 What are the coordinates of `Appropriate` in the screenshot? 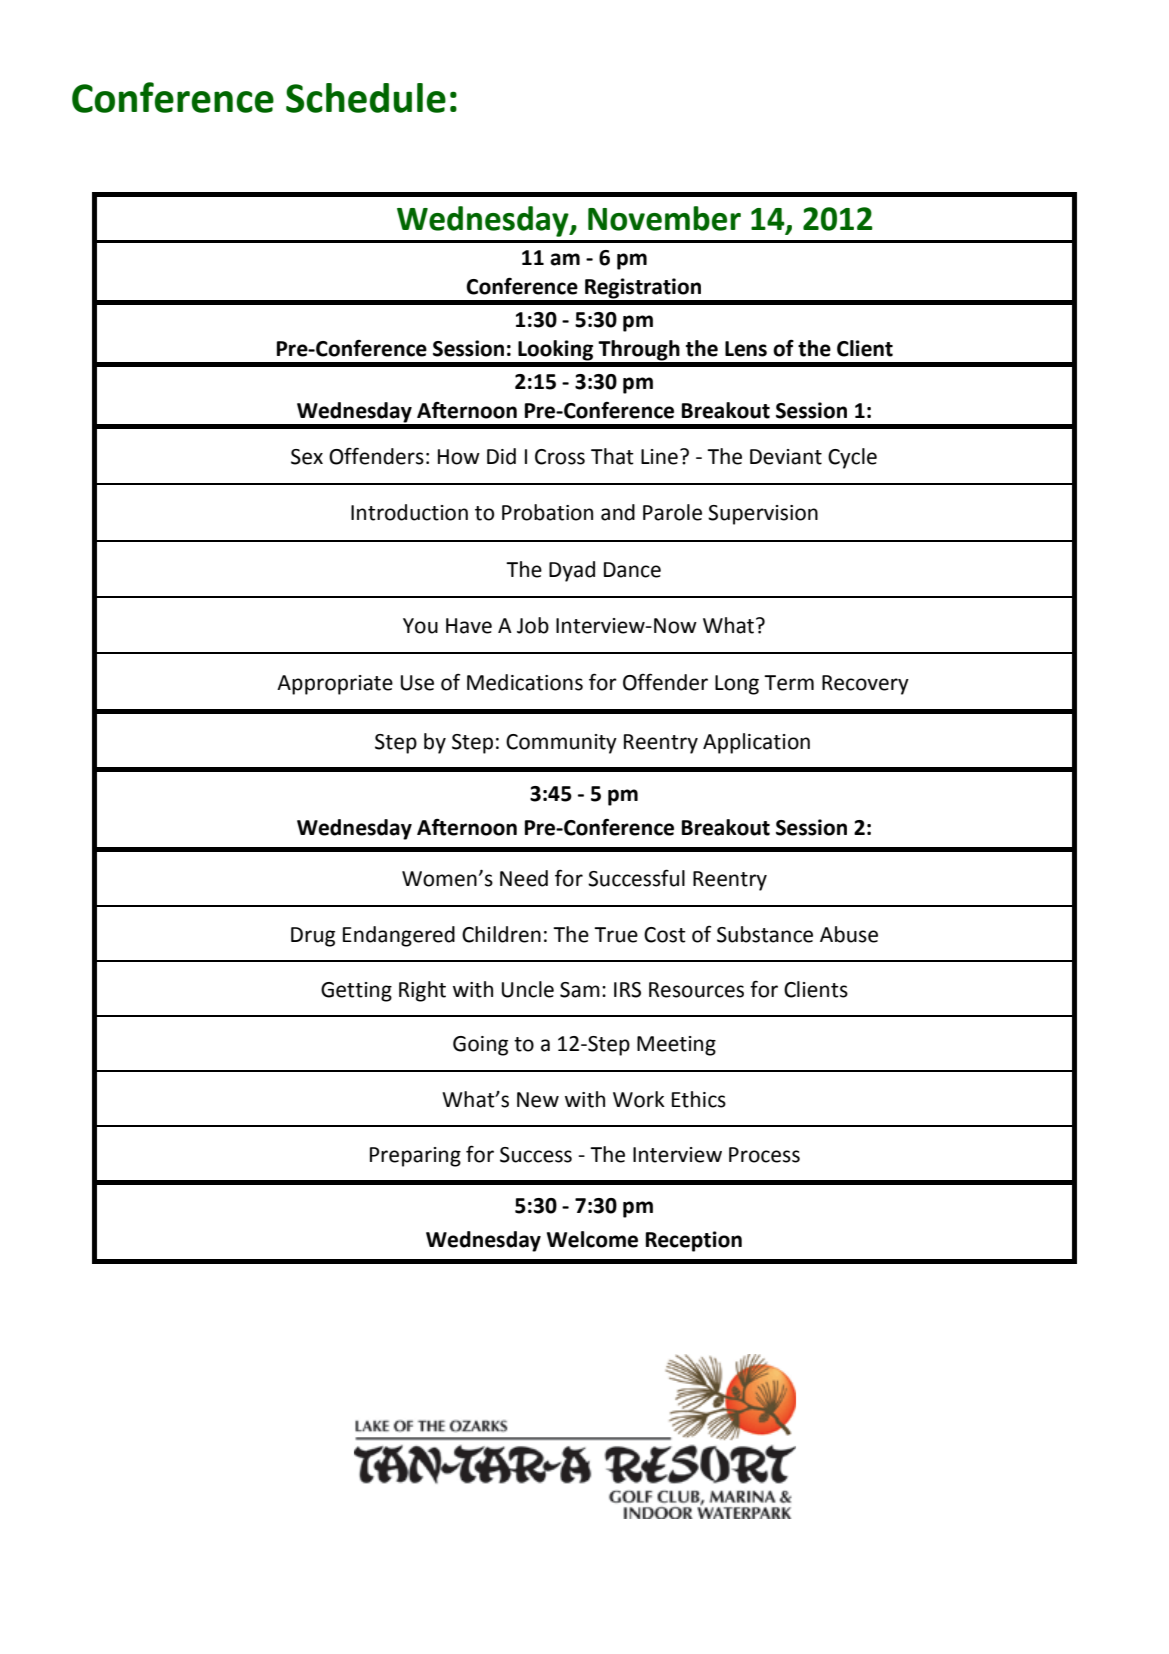 It's located at (335, 685).
